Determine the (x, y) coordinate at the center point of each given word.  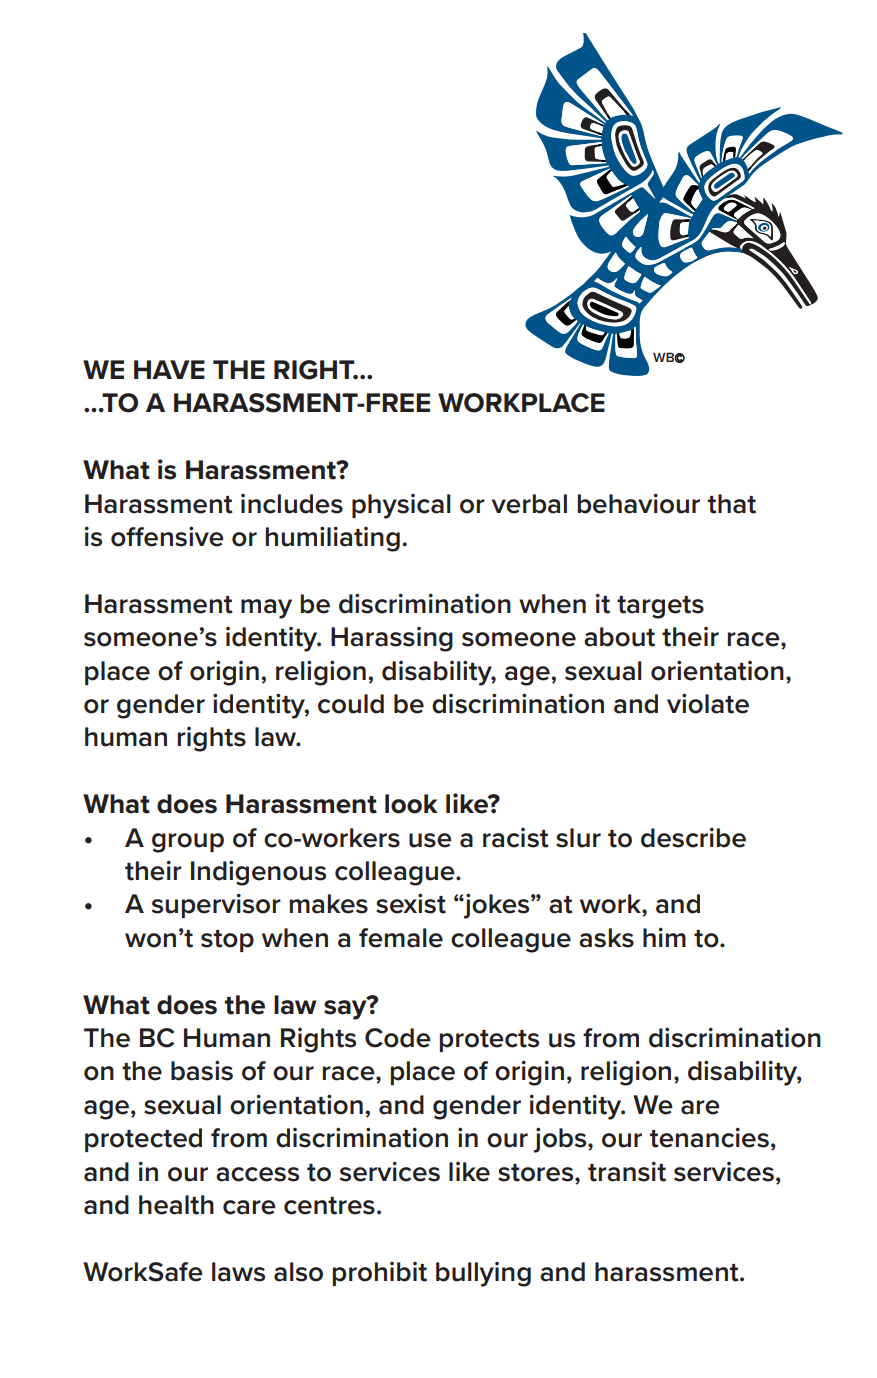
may (266, 609)
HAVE (169, 369)
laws (238, 1272)
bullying (483, 1274)
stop (227, 941)
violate (708, 703)
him (664, 937)
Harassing (392, 639)
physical (401, 506)
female (401, 938)
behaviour (639, 503)
